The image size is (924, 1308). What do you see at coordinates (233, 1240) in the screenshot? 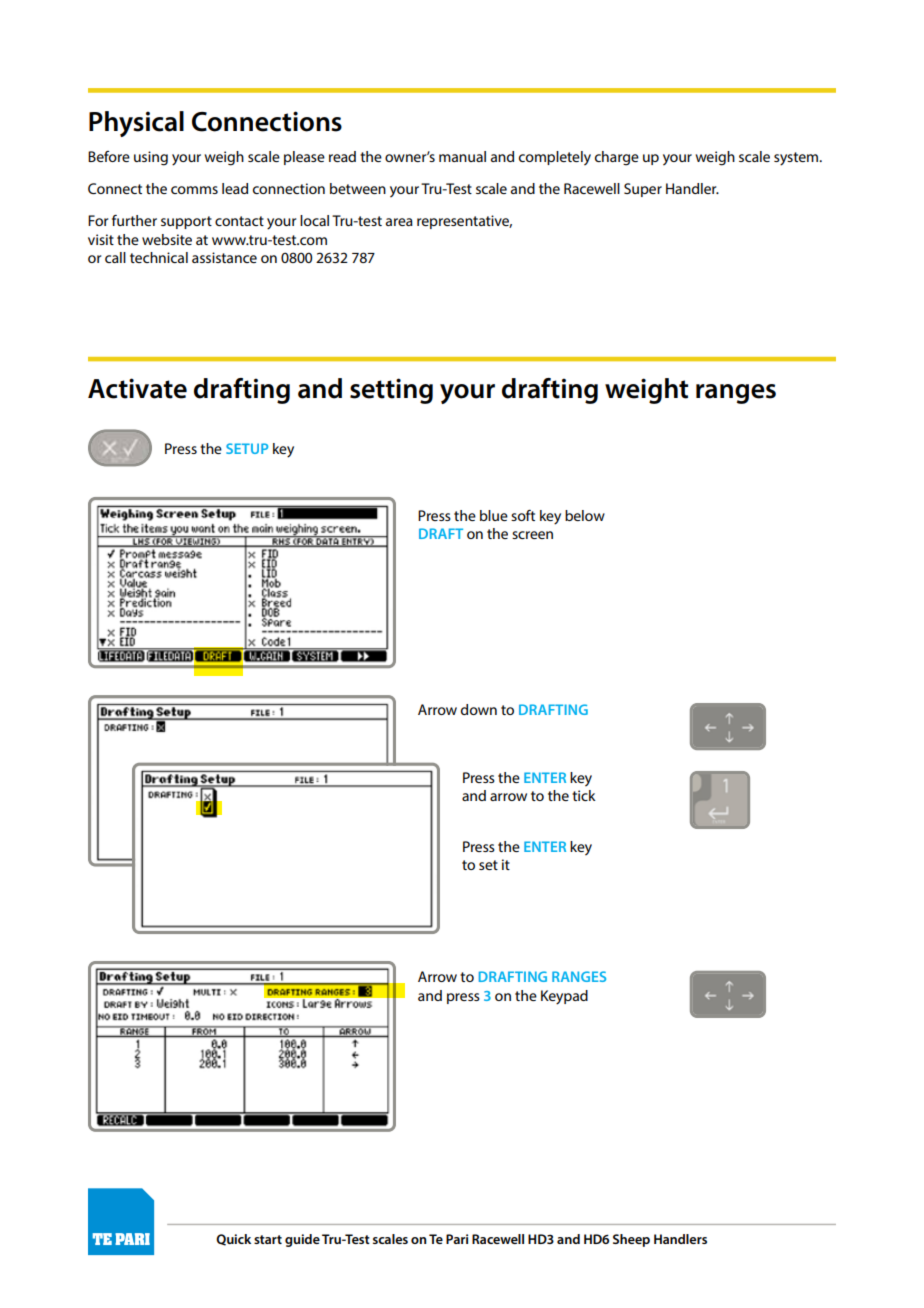
I see `Quick` at bounding box center [233, 1240].
